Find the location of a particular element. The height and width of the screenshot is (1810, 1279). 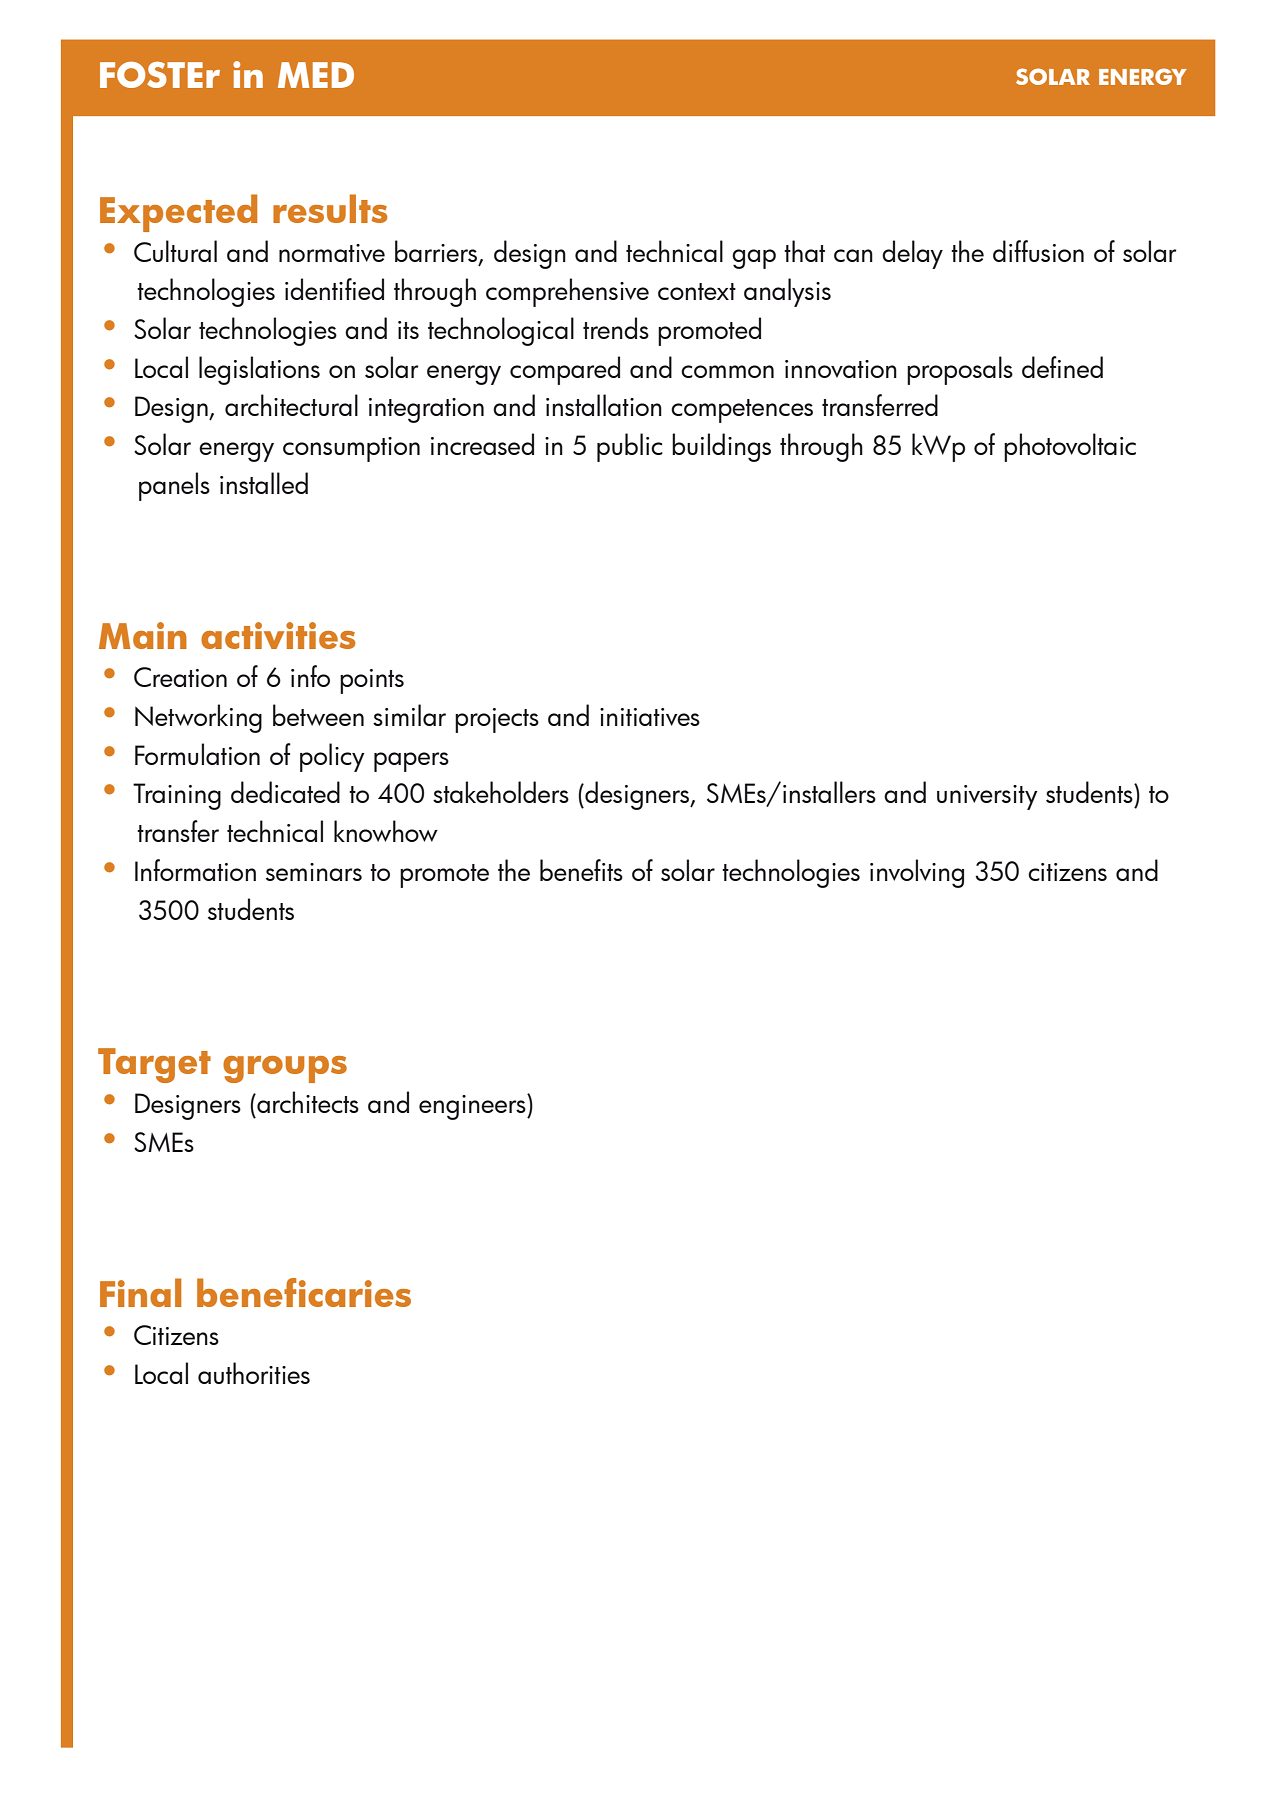

authorities is located at coordinates (254, 1373).
